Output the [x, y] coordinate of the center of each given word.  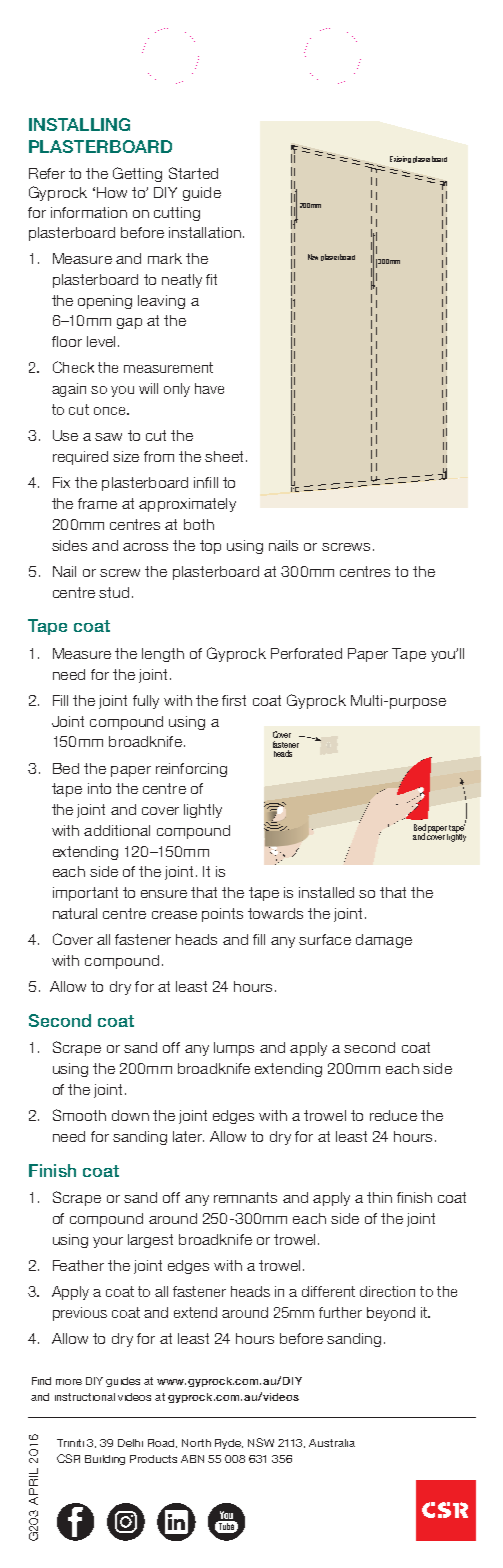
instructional [85, 1397]
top [210, 547]
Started [193, 173]
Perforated [306, 653]
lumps [234, 1049]
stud [114, 592]
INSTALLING [79, 124]
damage [384, 941]
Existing [400, 159]
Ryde [229, 1444]
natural [75, 913]
